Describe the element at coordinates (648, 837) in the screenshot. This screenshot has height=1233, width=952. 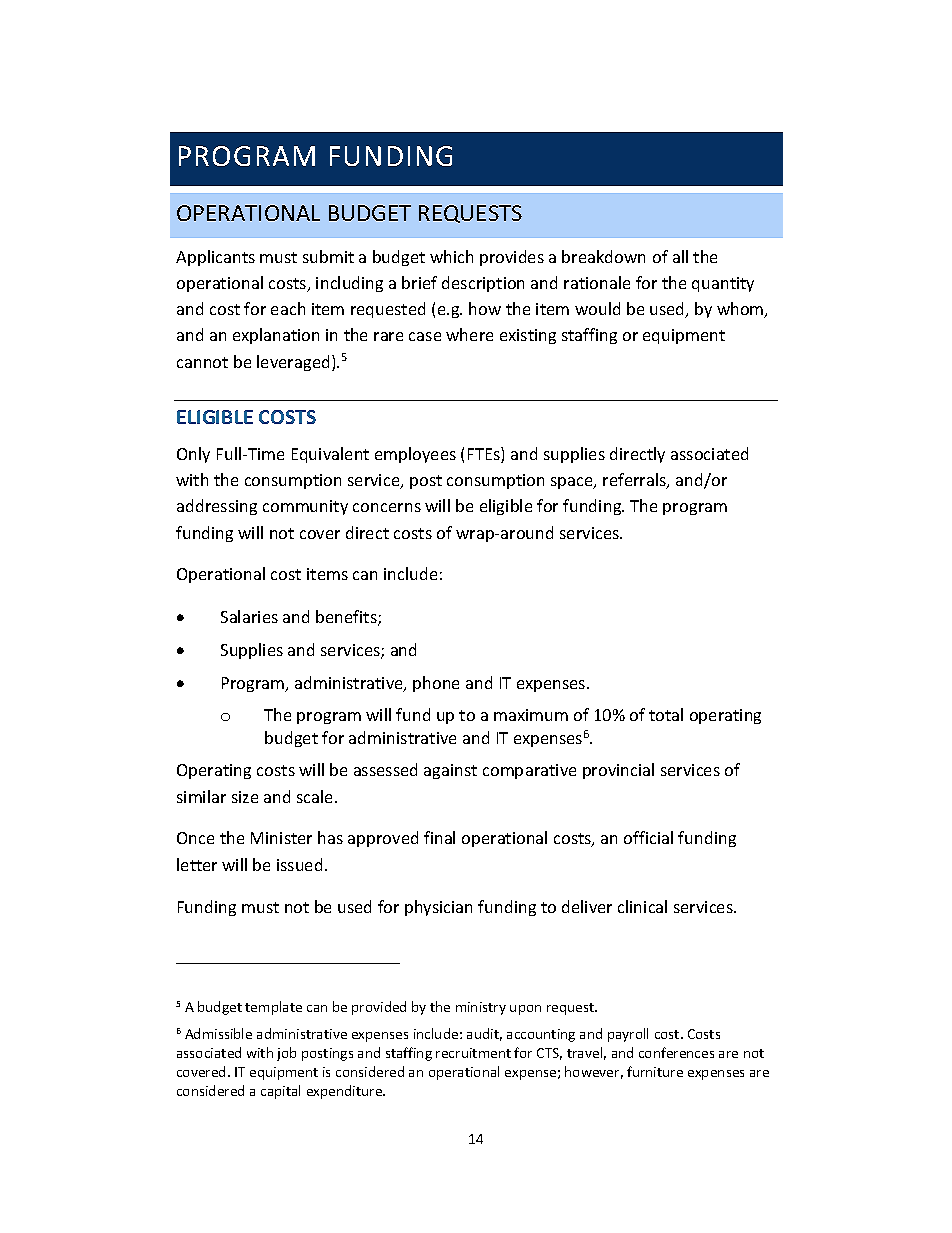
I see `official` at that location.
